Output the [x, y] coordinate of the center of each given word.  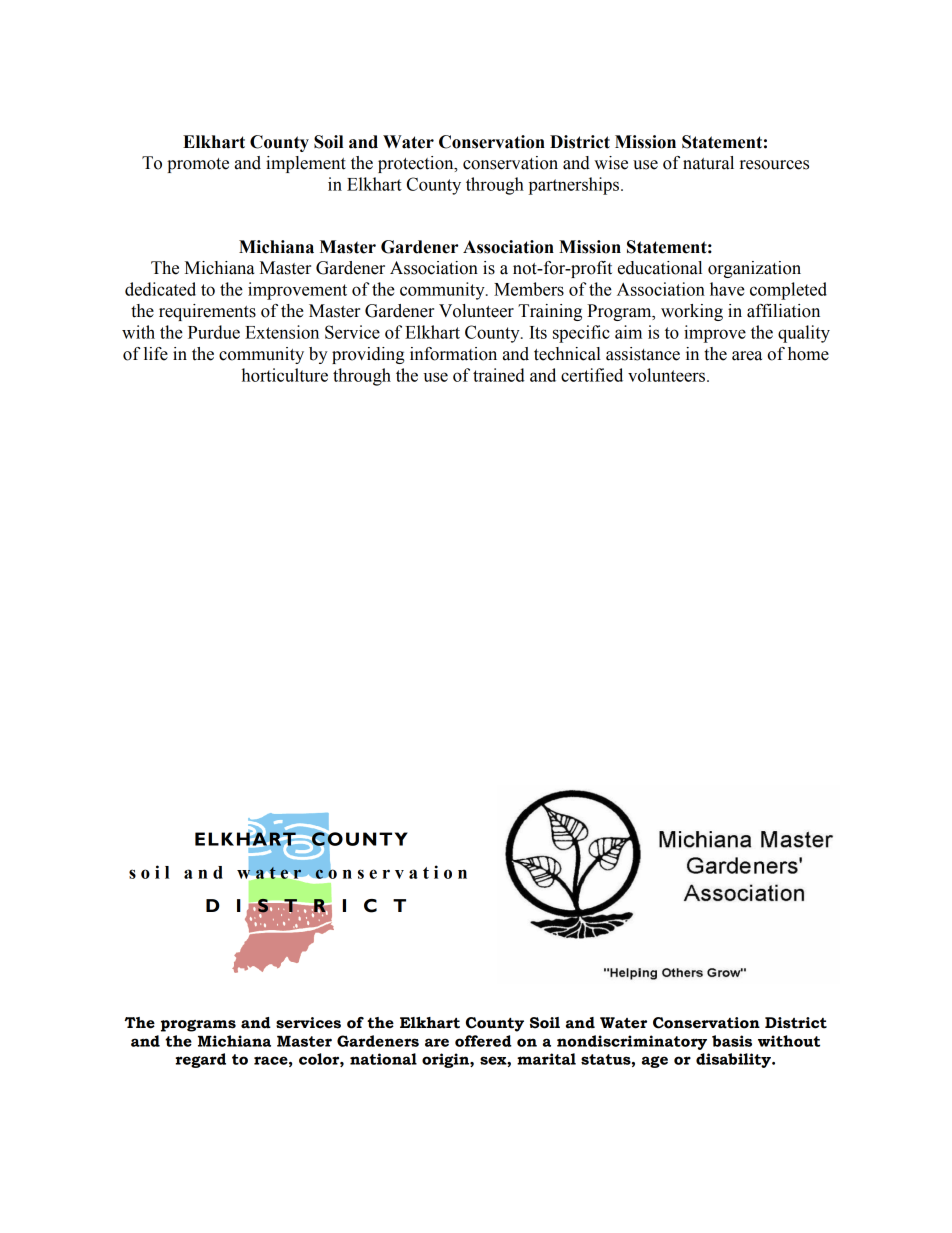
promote [198, 165]
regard [201, 1060]
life [156, 354]
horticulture [285, 375]
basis [732, 1041]
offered [483, 1041]
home [808, 354]
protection [417, 164]
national [383, 1059]
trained [499, 375]
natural [708, 163]
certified [592, 375]
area [747, 356]
